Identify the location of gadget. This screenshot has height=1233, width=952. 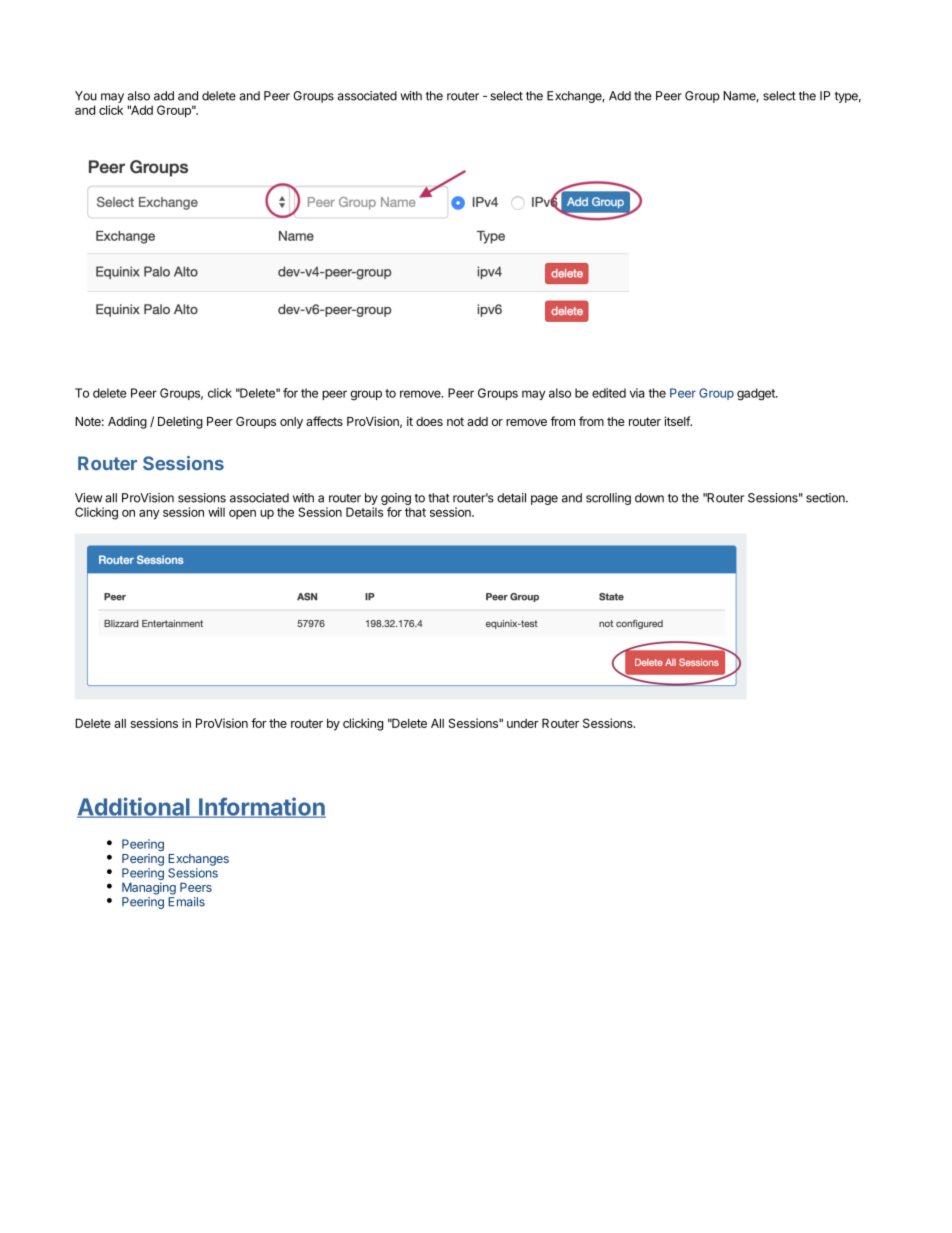
(757, 394).
